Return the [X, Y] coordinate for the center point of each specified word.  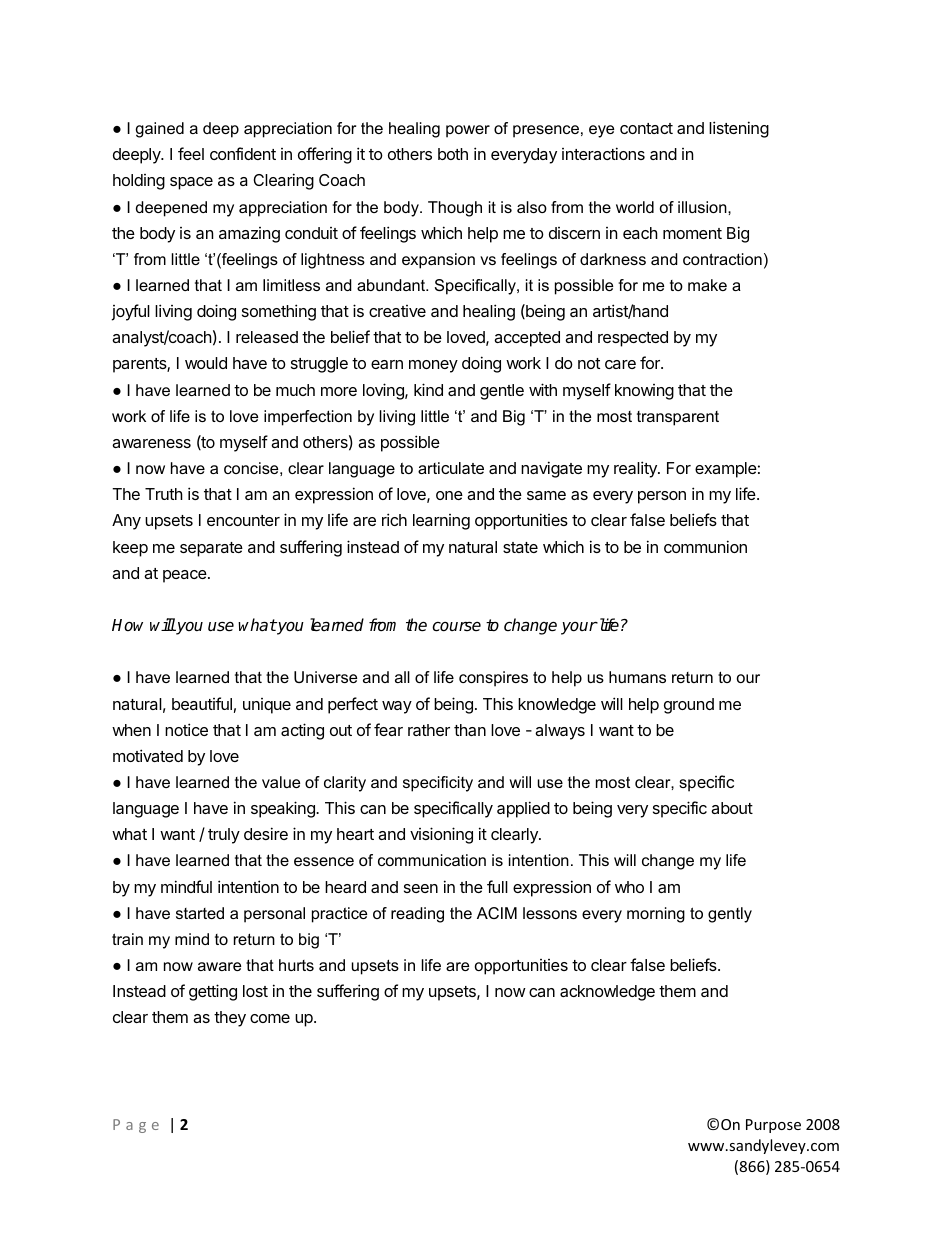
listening [739, 129]
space [191, 183]
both [453, 154]
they [230, 1019]
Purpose [773, 1126]
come [270, 1018]
